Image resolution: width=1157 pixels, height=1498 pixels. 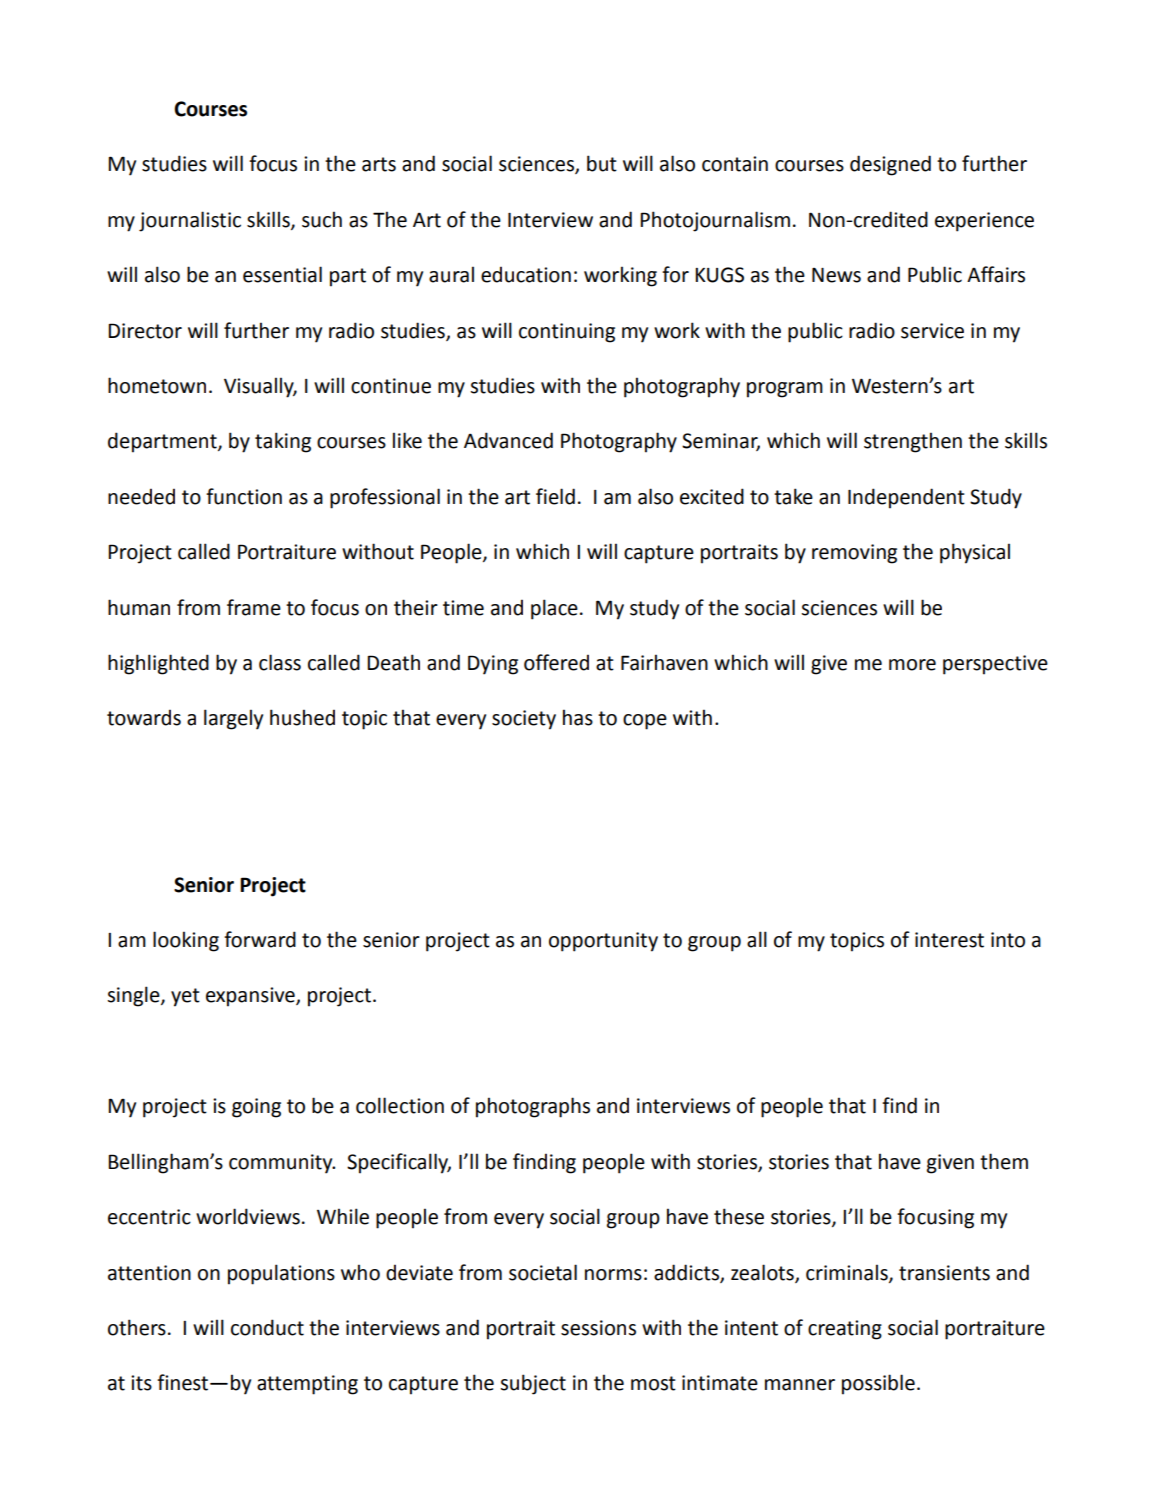 What do you see at coordinates (190, 221) in the screenshot?
I see `journalistic` at bounding box center [190, 221].
